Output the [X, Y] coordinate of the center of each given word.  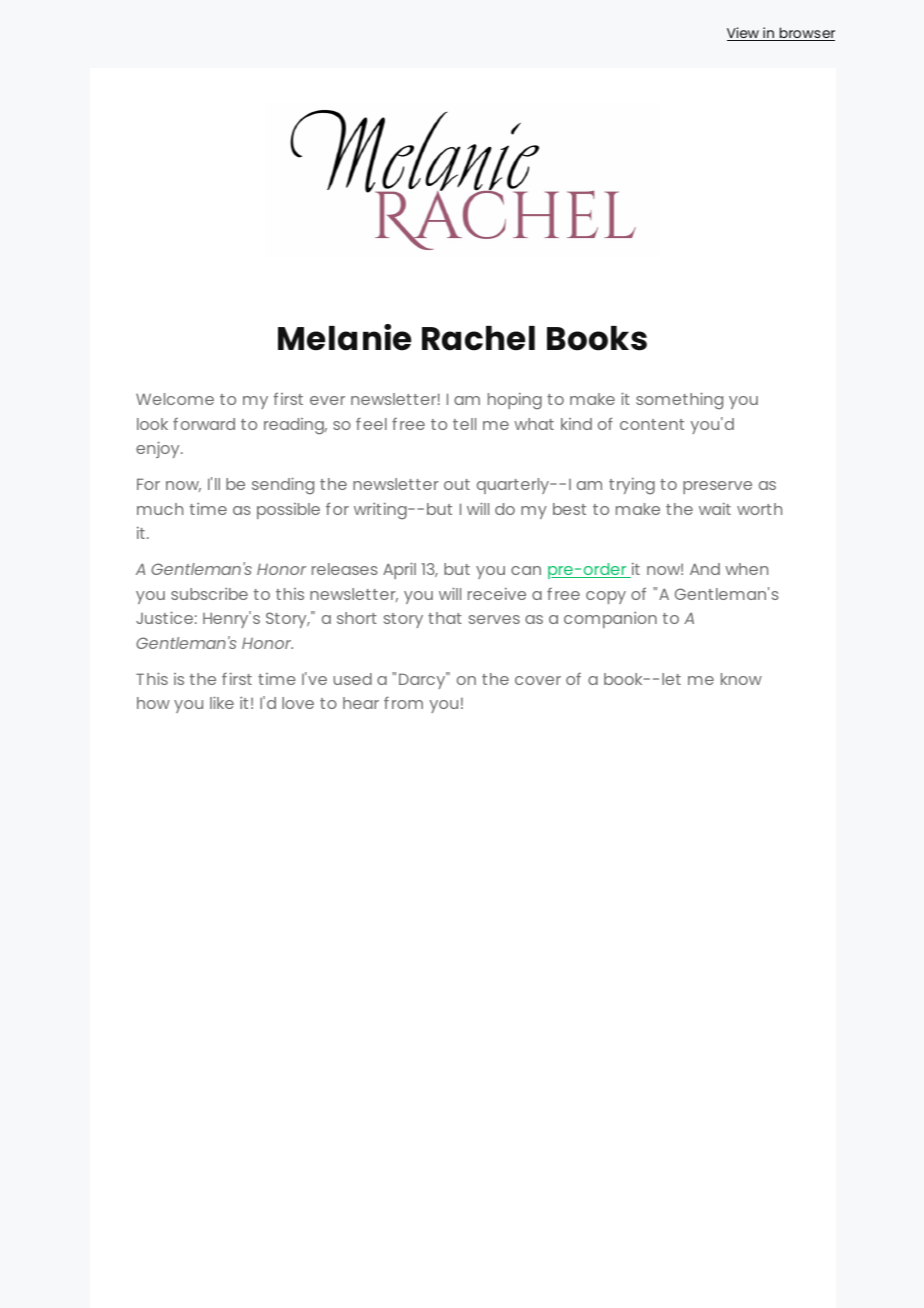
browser [806, 34]
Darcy [423, 680]
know [741, 679]
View [744, 34]
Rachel [478, 338]
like [222, 702]
